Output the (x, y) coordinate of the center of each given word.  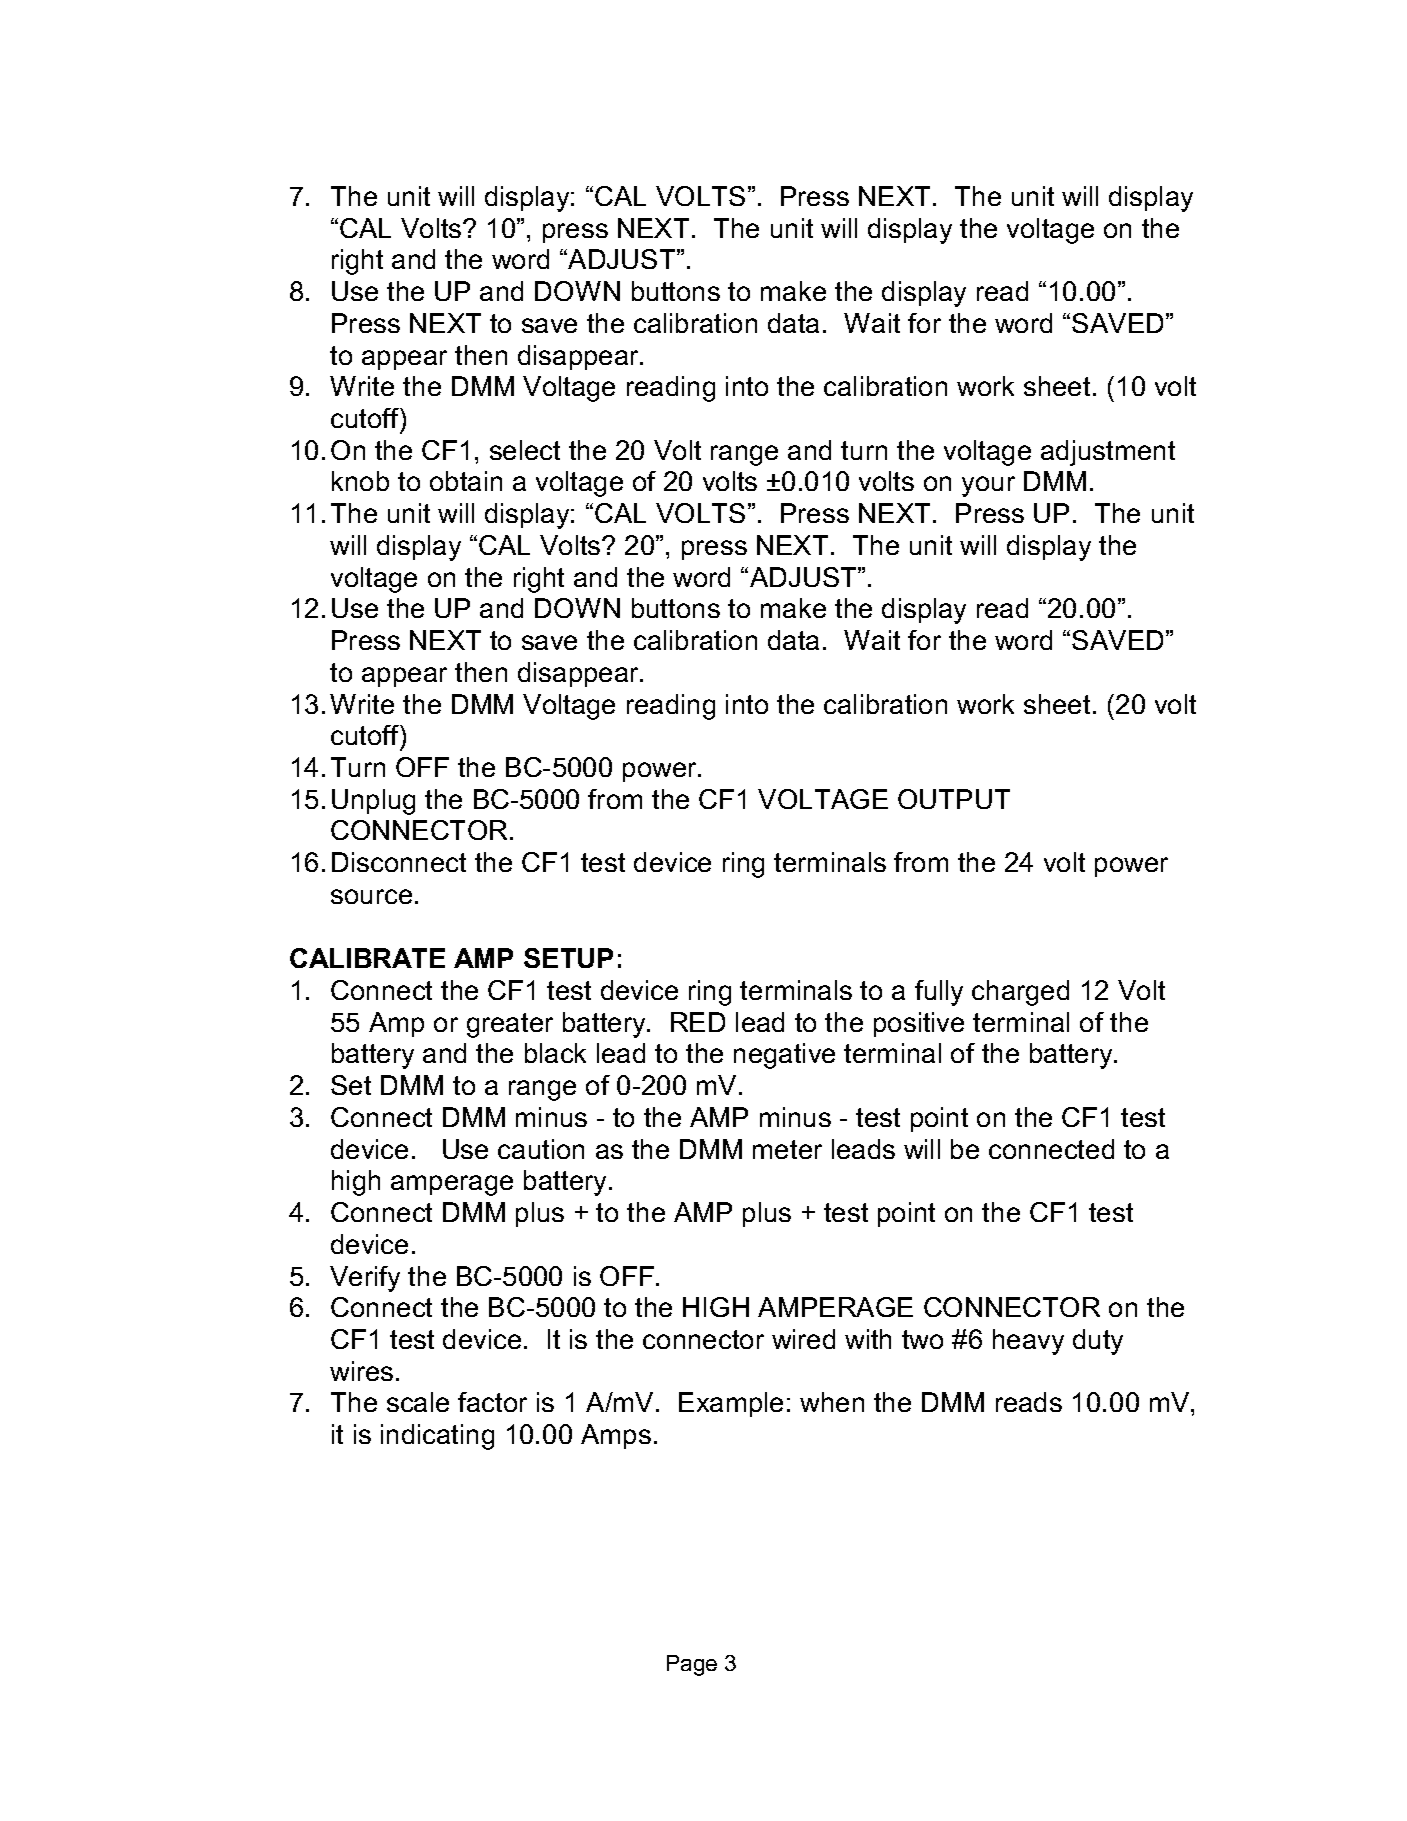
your (988, 486)
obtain (466, 481)
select (525, 450)
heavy (1028, 1342)
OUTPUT (954, 799)
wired (803, 1339)
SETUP (568, 958)
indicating (437, 1437)
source (371, 896)
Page (692, 1665)
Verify (365, 1279)
